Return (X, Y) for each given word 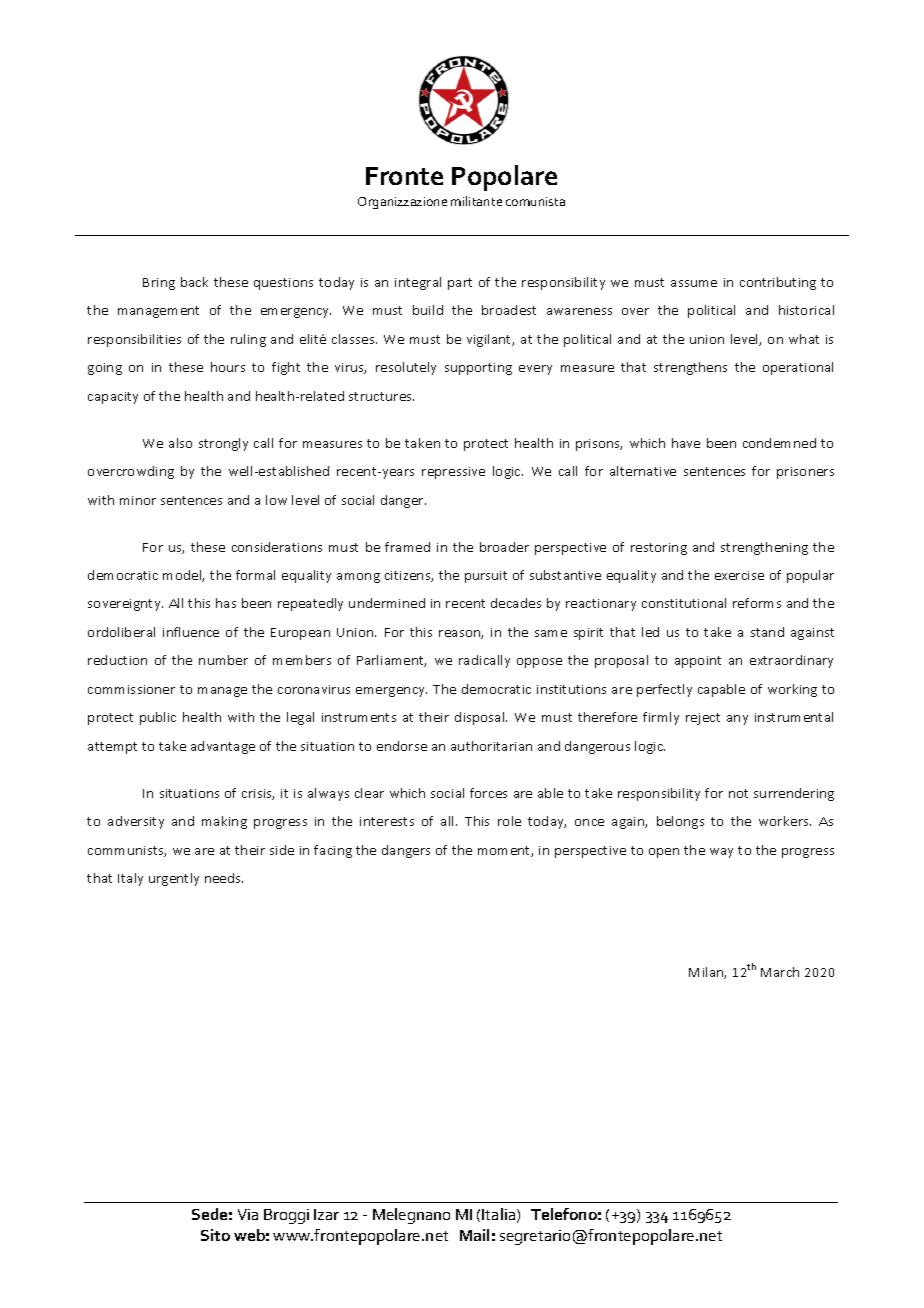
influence (191, 632)
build (428, 310)
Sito (215, 1235)
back (194, 282)
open (664, 853)
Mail (474, 1235)
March (780, 972)
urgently (174, 879)
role (509, 821)
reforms (757, 603)
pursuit (486, 577)
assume (694, 283)
